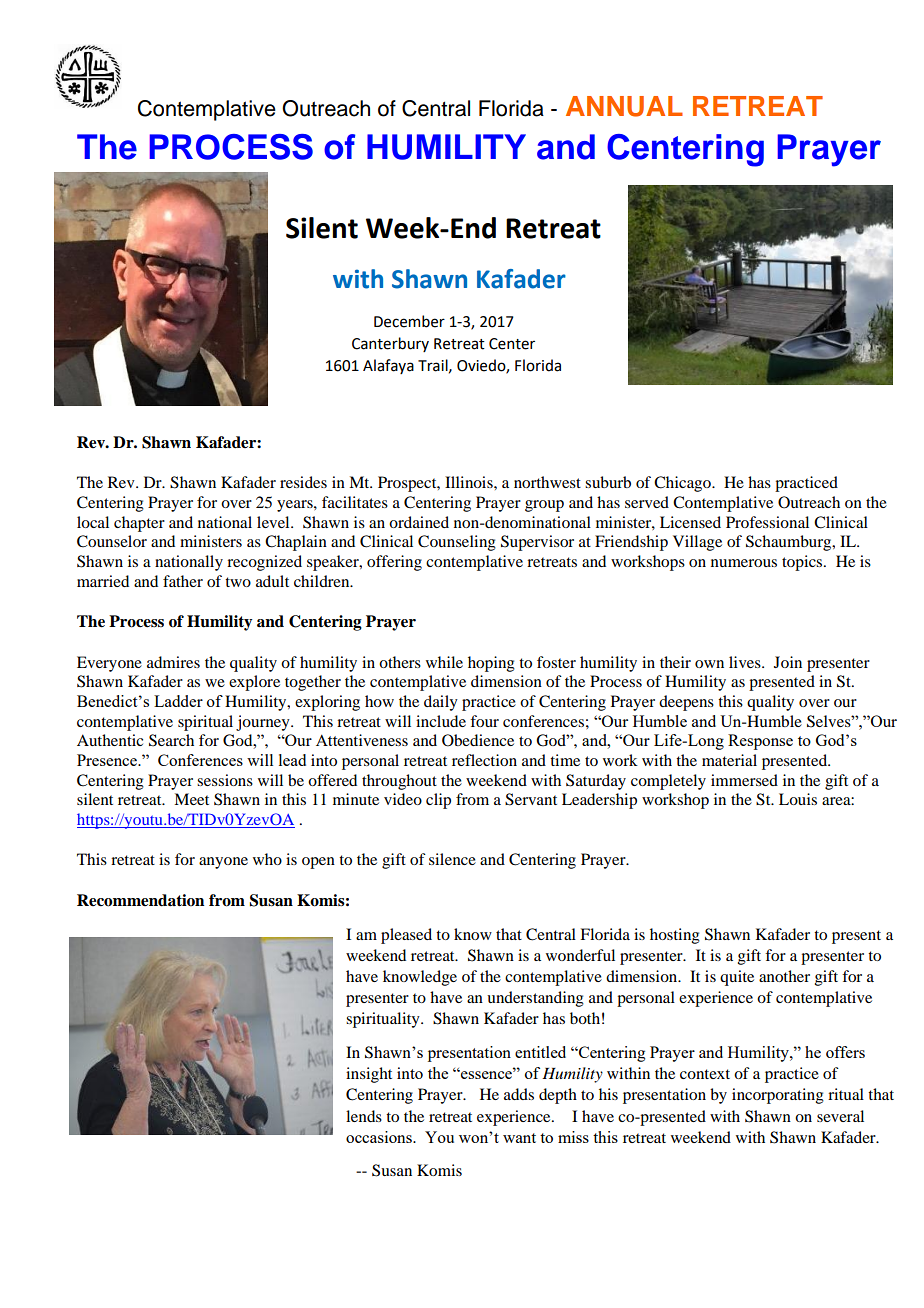 This screenshot has height=1308, width=924. Describe the element at coordinates (173, 662) in the screenshot. I see `admires` at that location.
